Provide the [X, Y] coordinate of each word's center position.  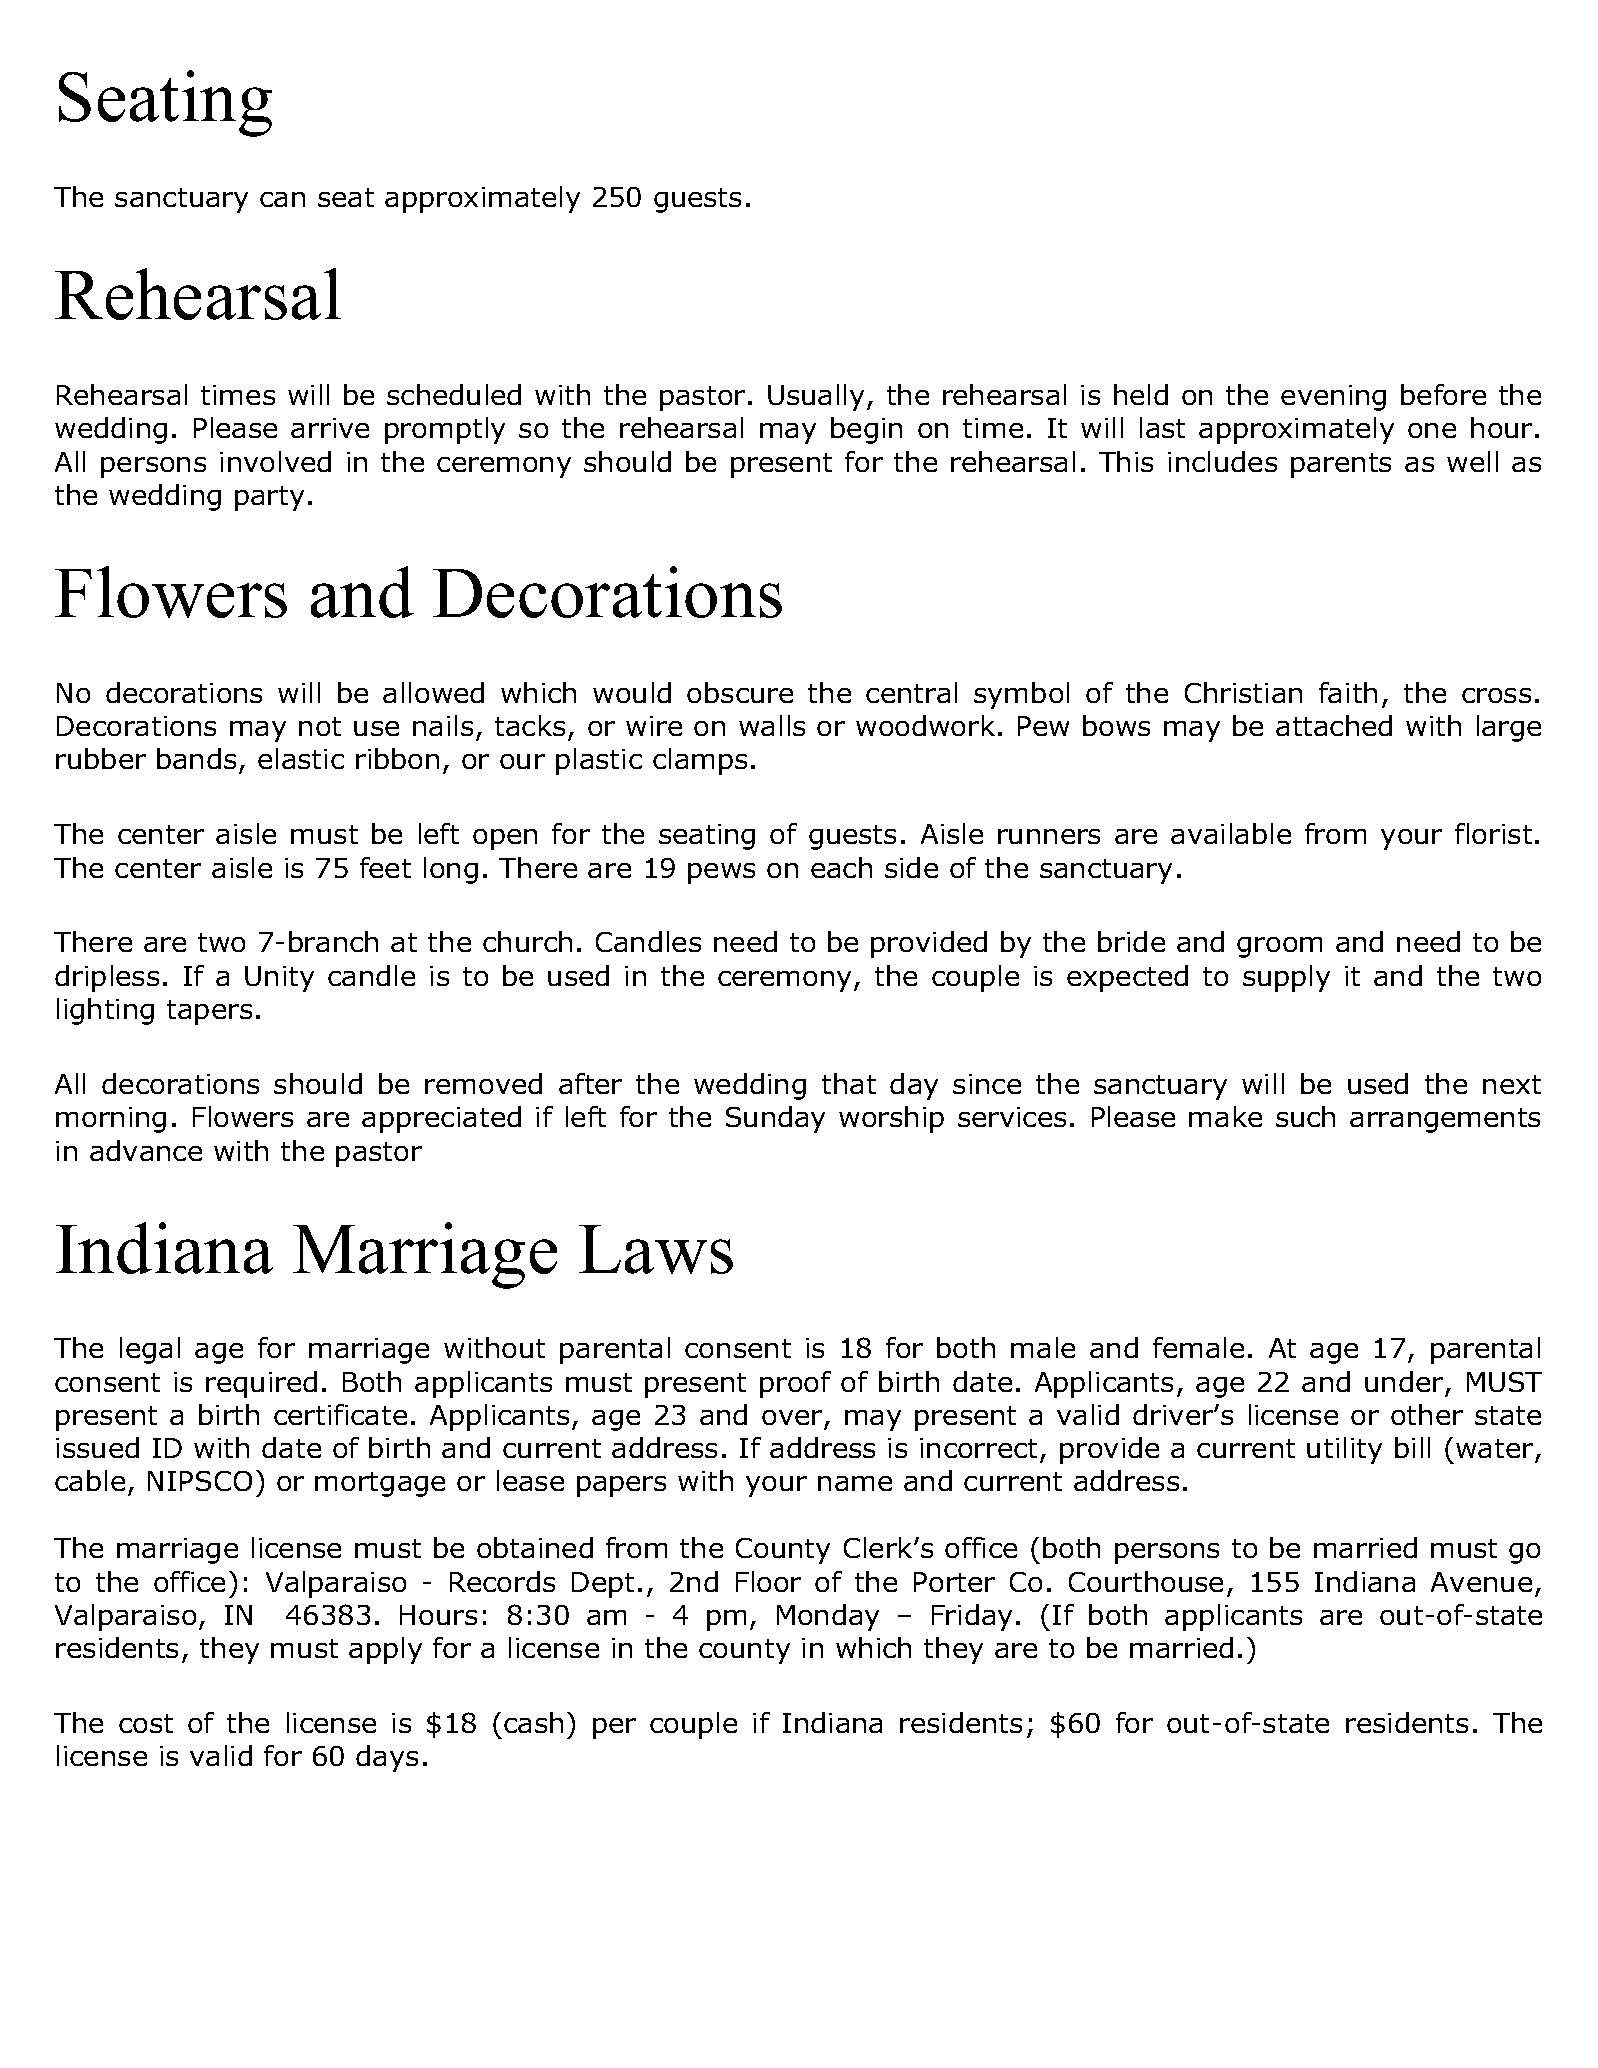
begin [866, 430]
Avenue [1481, 1582]
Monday [828, 1617]
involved [275, 461]
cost [146, 1723]
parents [1341, 465]
